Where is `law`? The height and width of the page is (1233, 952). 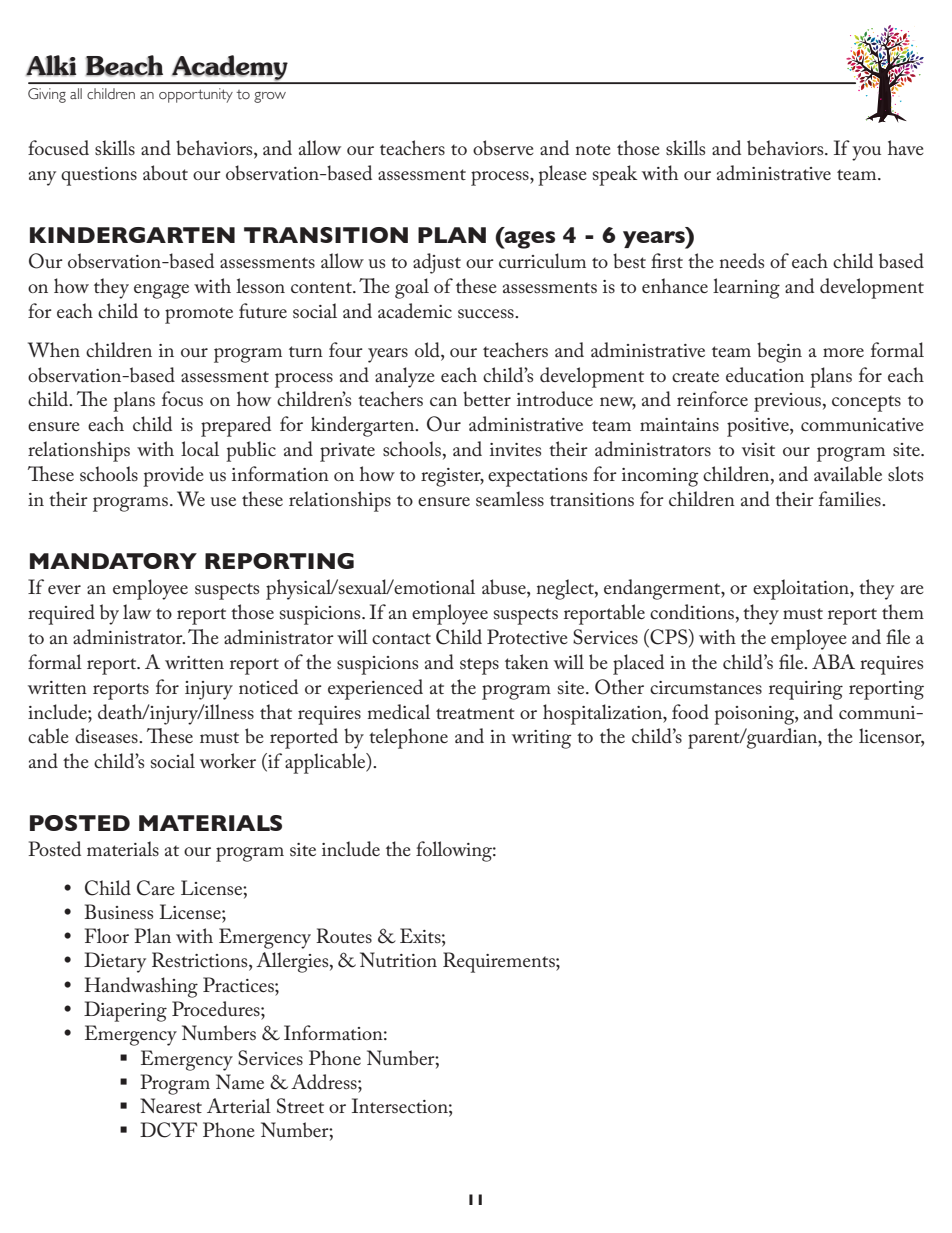 law is located at coordinates (137, 611).
